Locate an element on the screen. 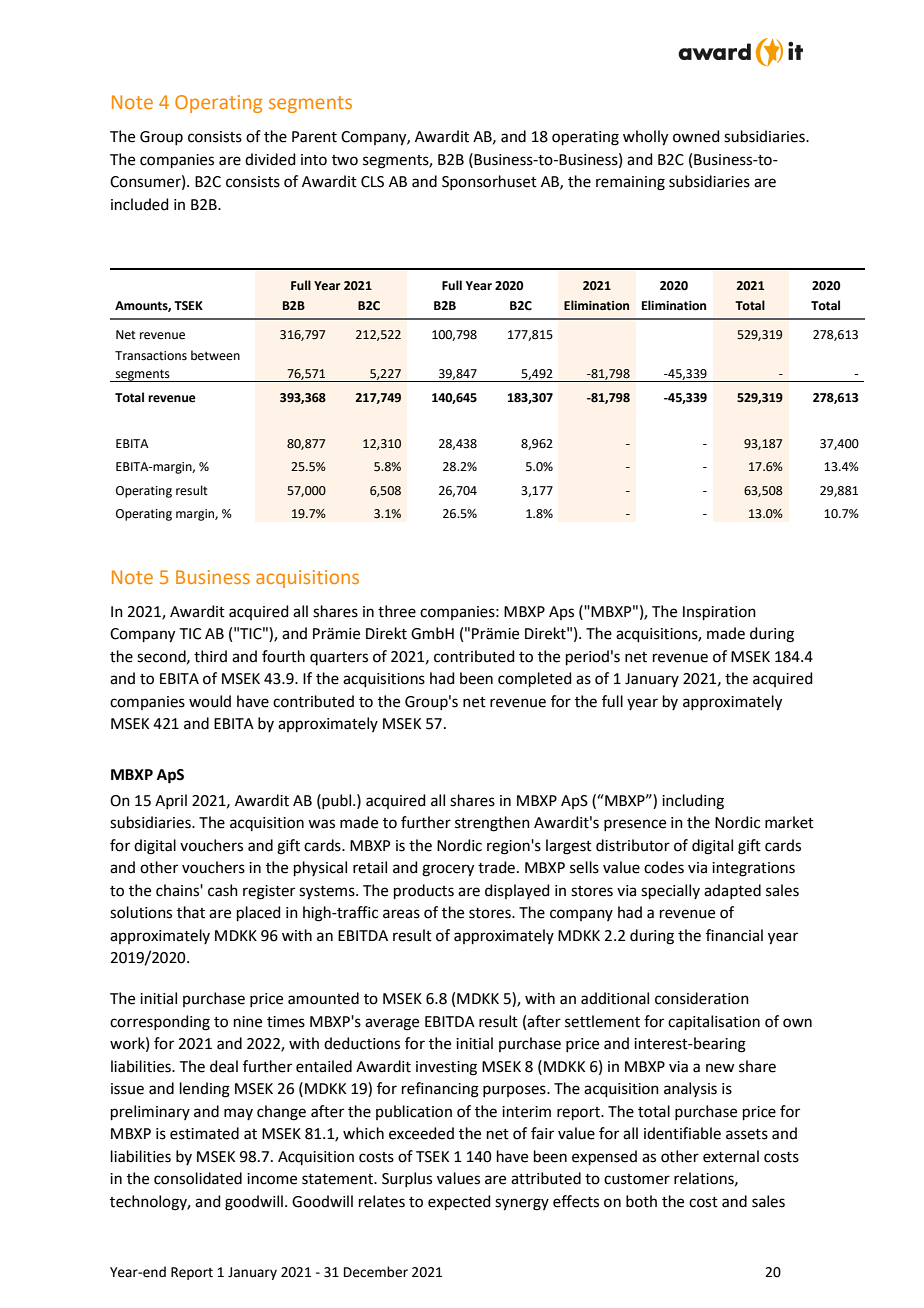 The width and height of the screenshot is (924, 1308). between is located at coordinates (215, 355).
